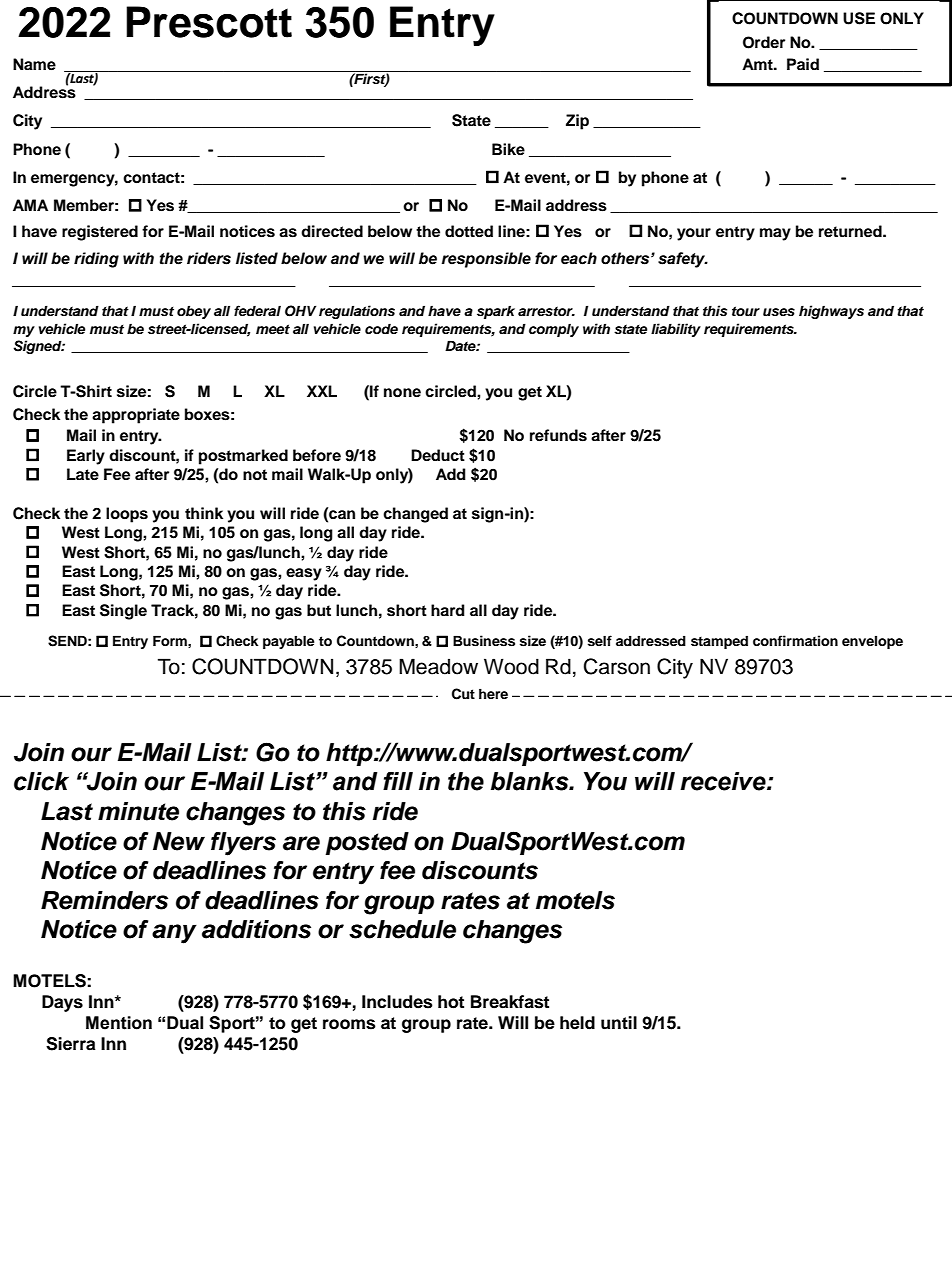 Image resolution: width=952 pixels, height=1270 pixels. What do you see at coordinates (764, 42) in the image?
I see `Order` at bounding box center [764, 42].
